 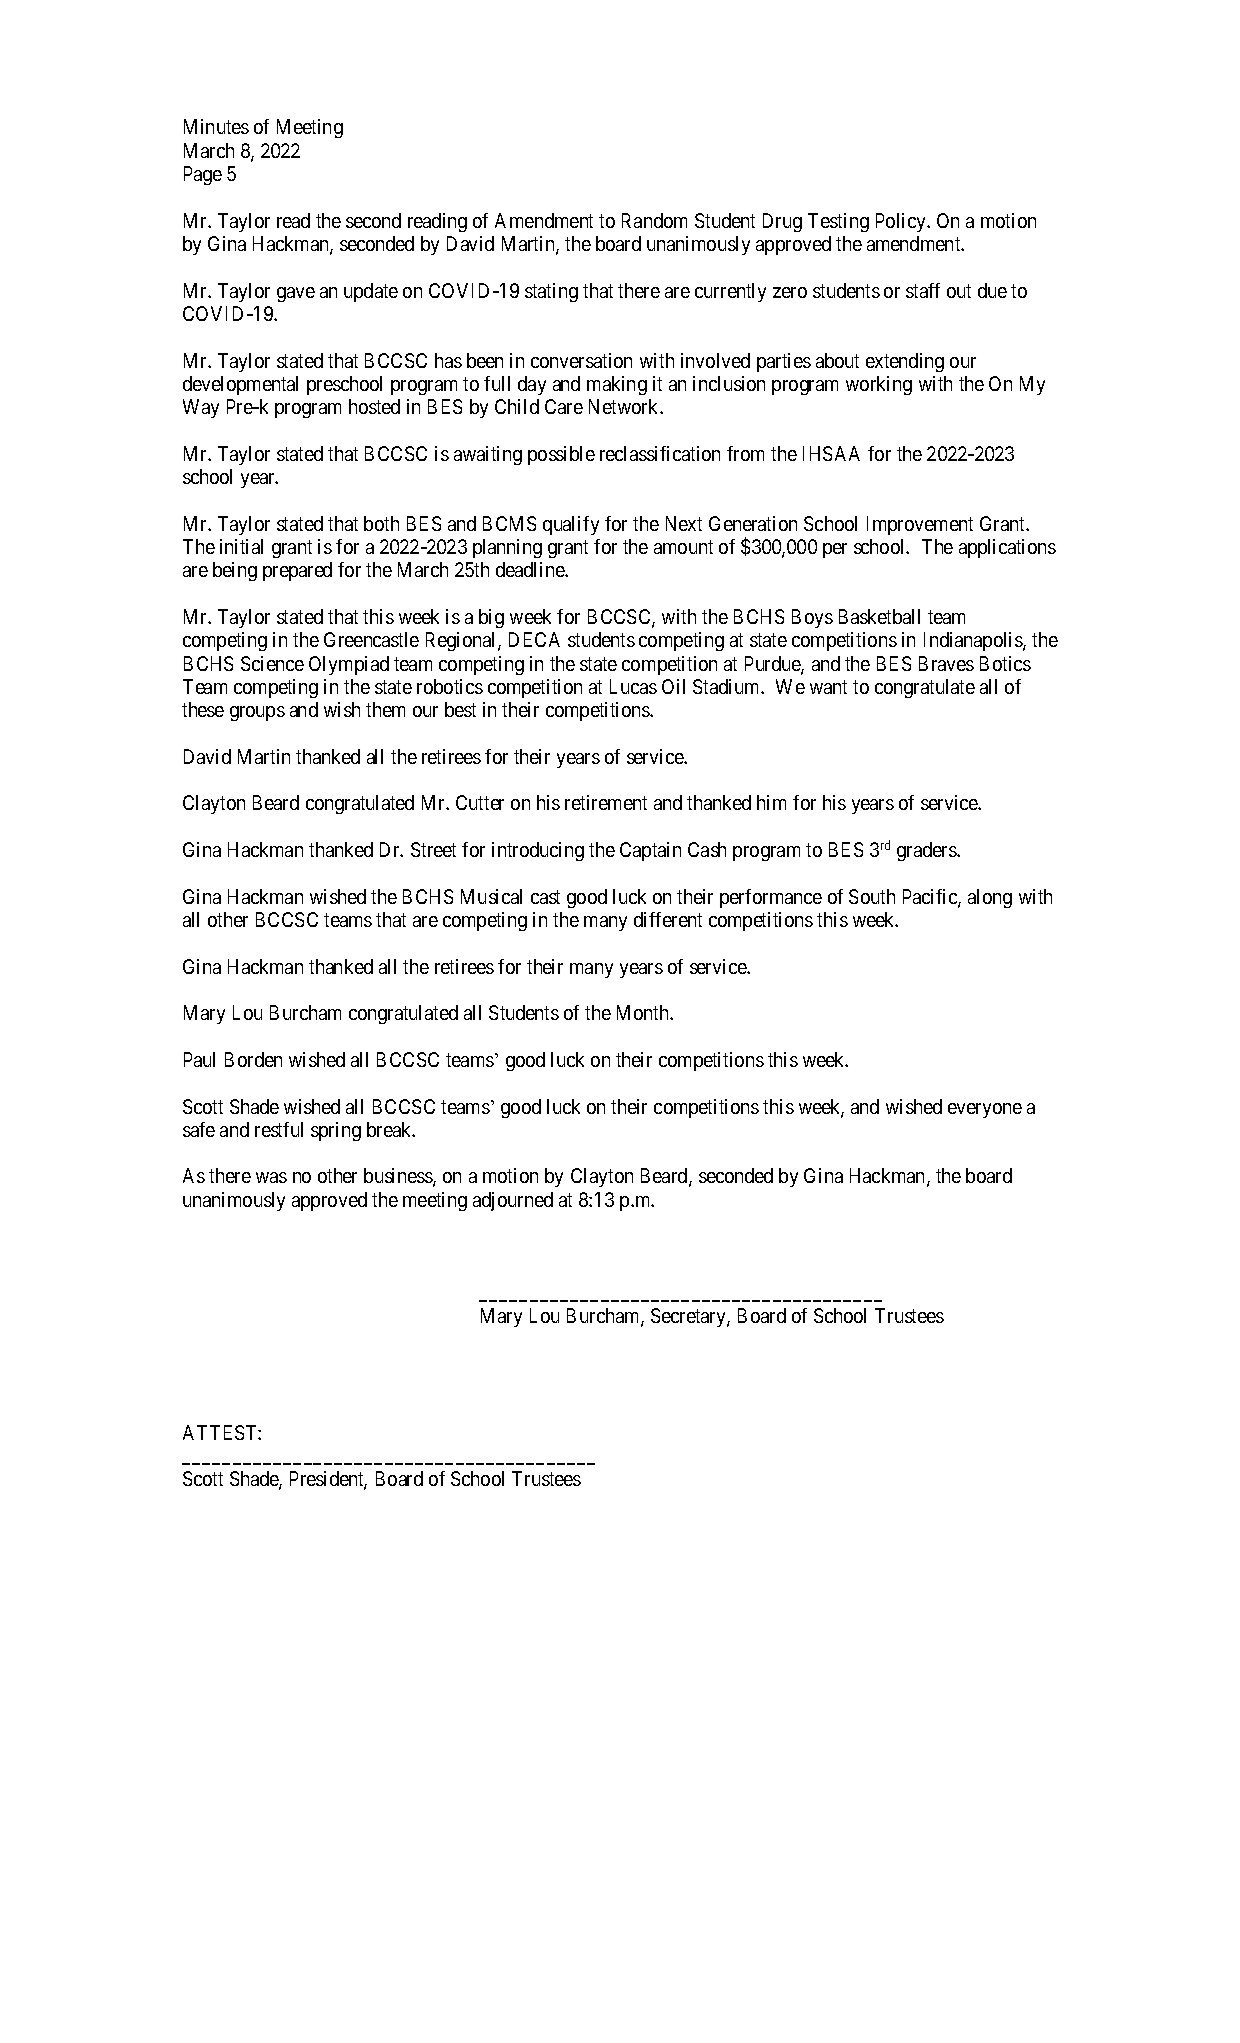 What do you see at coordinates (272, 663) in the page?
I see `Science` at bounding box center [272, 663].
